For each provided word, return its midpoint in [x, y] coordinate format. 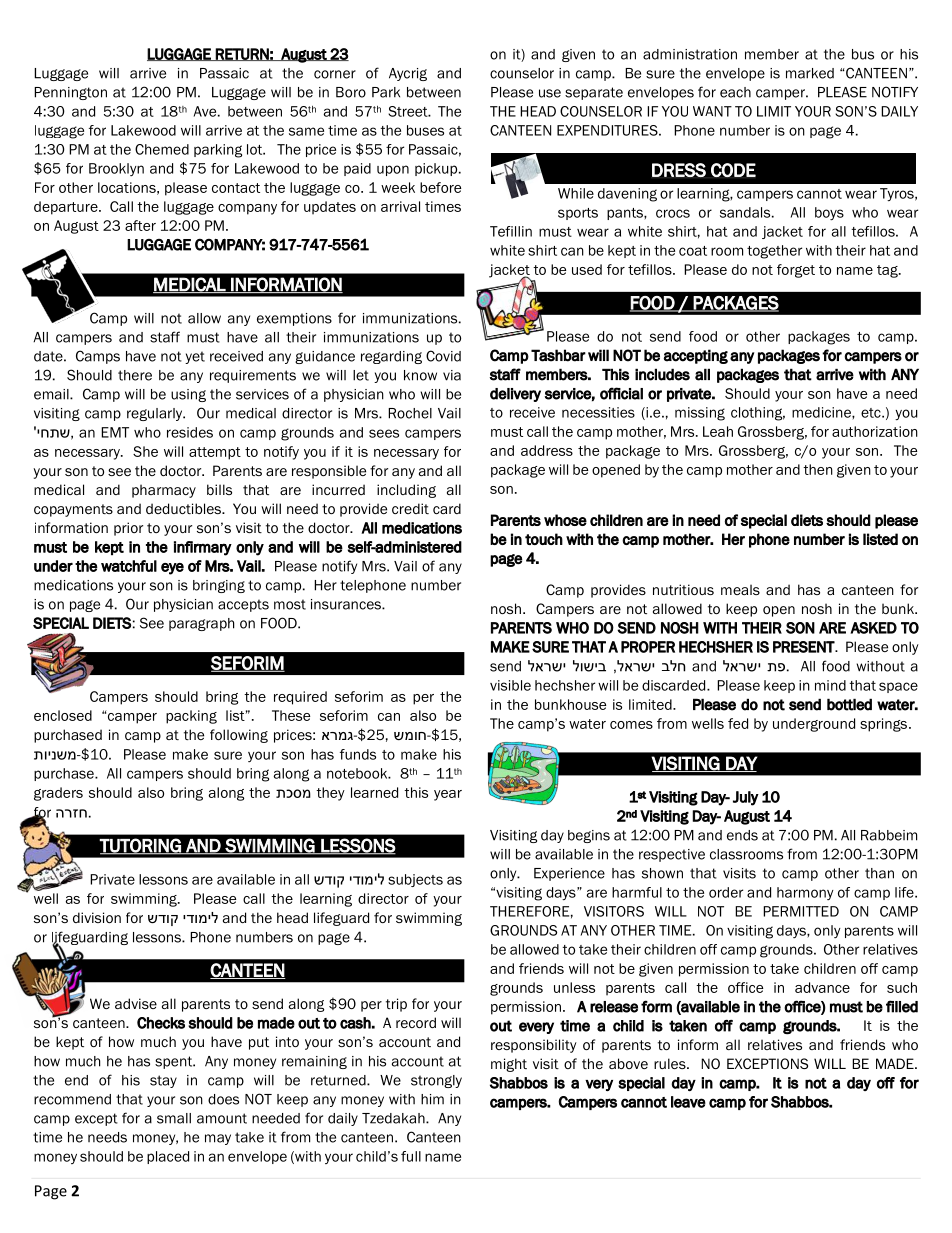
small [174, 1118]
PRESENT [804, 647]
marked [810, 73]
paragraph [201, 624]
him [432, 1099]
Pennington [70, 93]
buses [425, 130]
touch [544, 539]
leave [688, 1102]
